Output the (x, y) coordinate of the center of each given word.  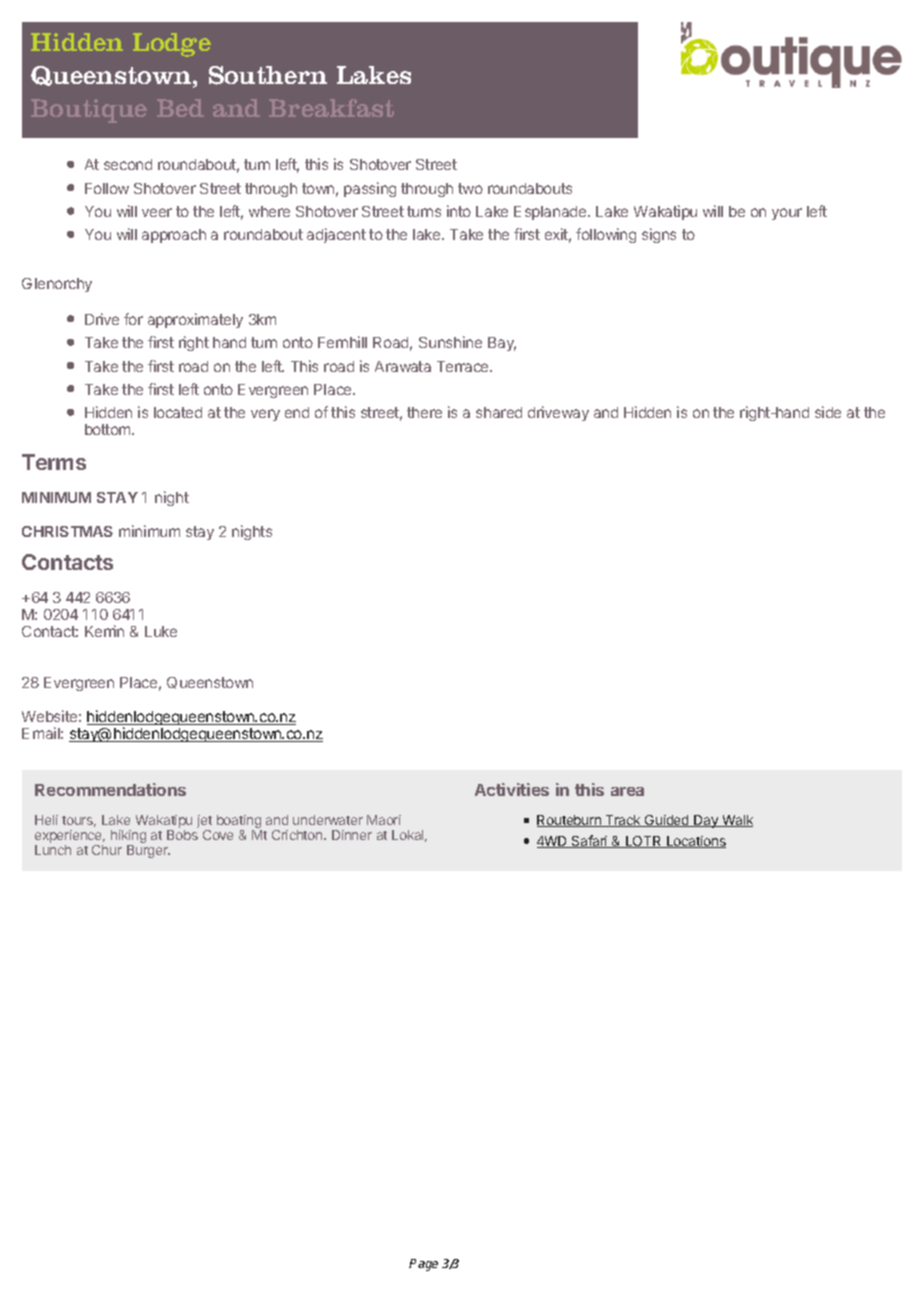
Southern (268, 75)
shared (499, 412)
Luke (161, 631)
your (787, 214)
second (128, 164)
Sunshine (450, 342)
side (828, 412)
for (133, 319)
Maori (384, 820)
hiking (128, 838)
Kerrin (104, 631)
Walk (736, 821)
